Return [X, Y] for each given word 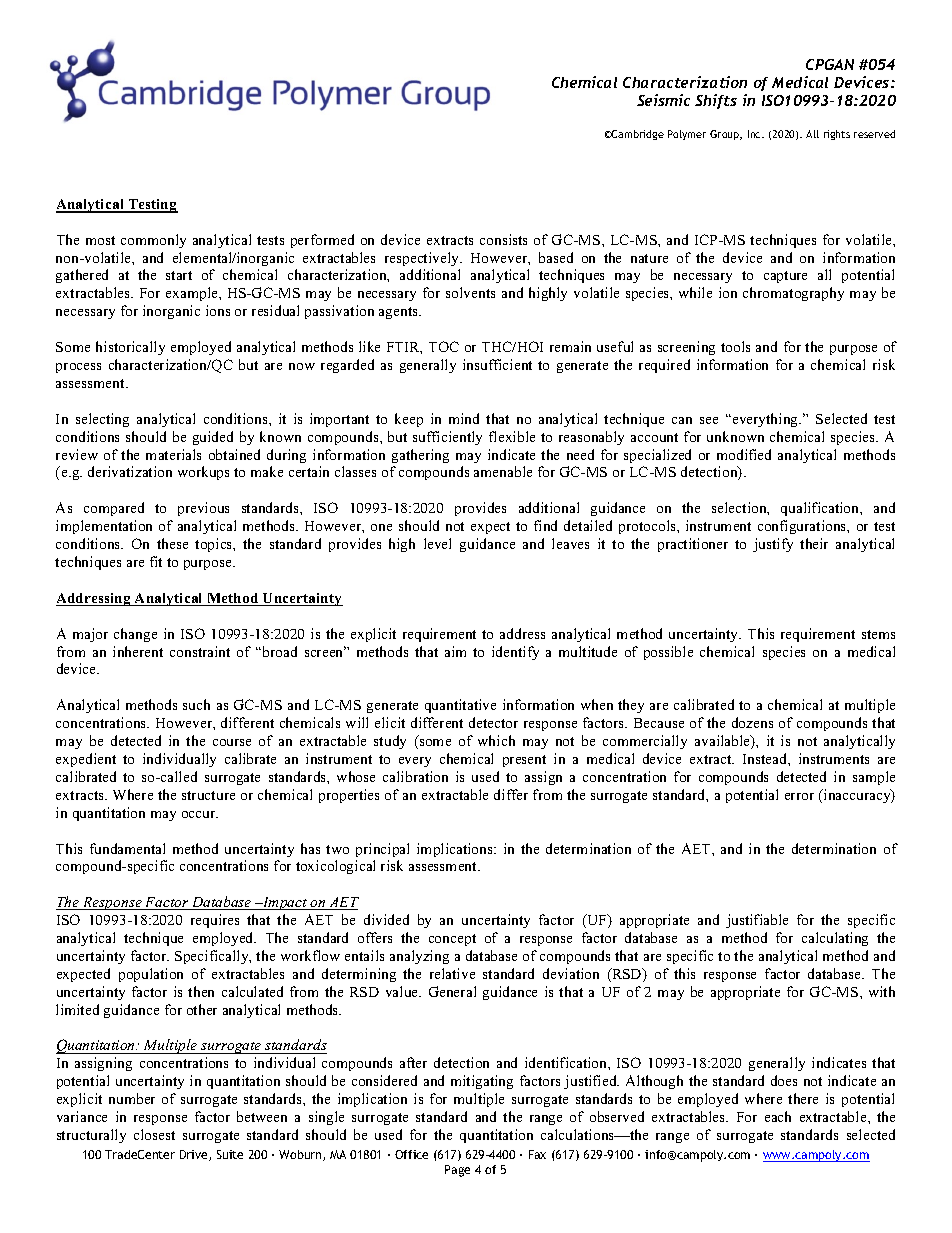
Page [457, 1171]
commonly [153, 241]
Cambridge [637, 135]
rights [837, 135]
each [778, 1116]
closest [154, 1134]
